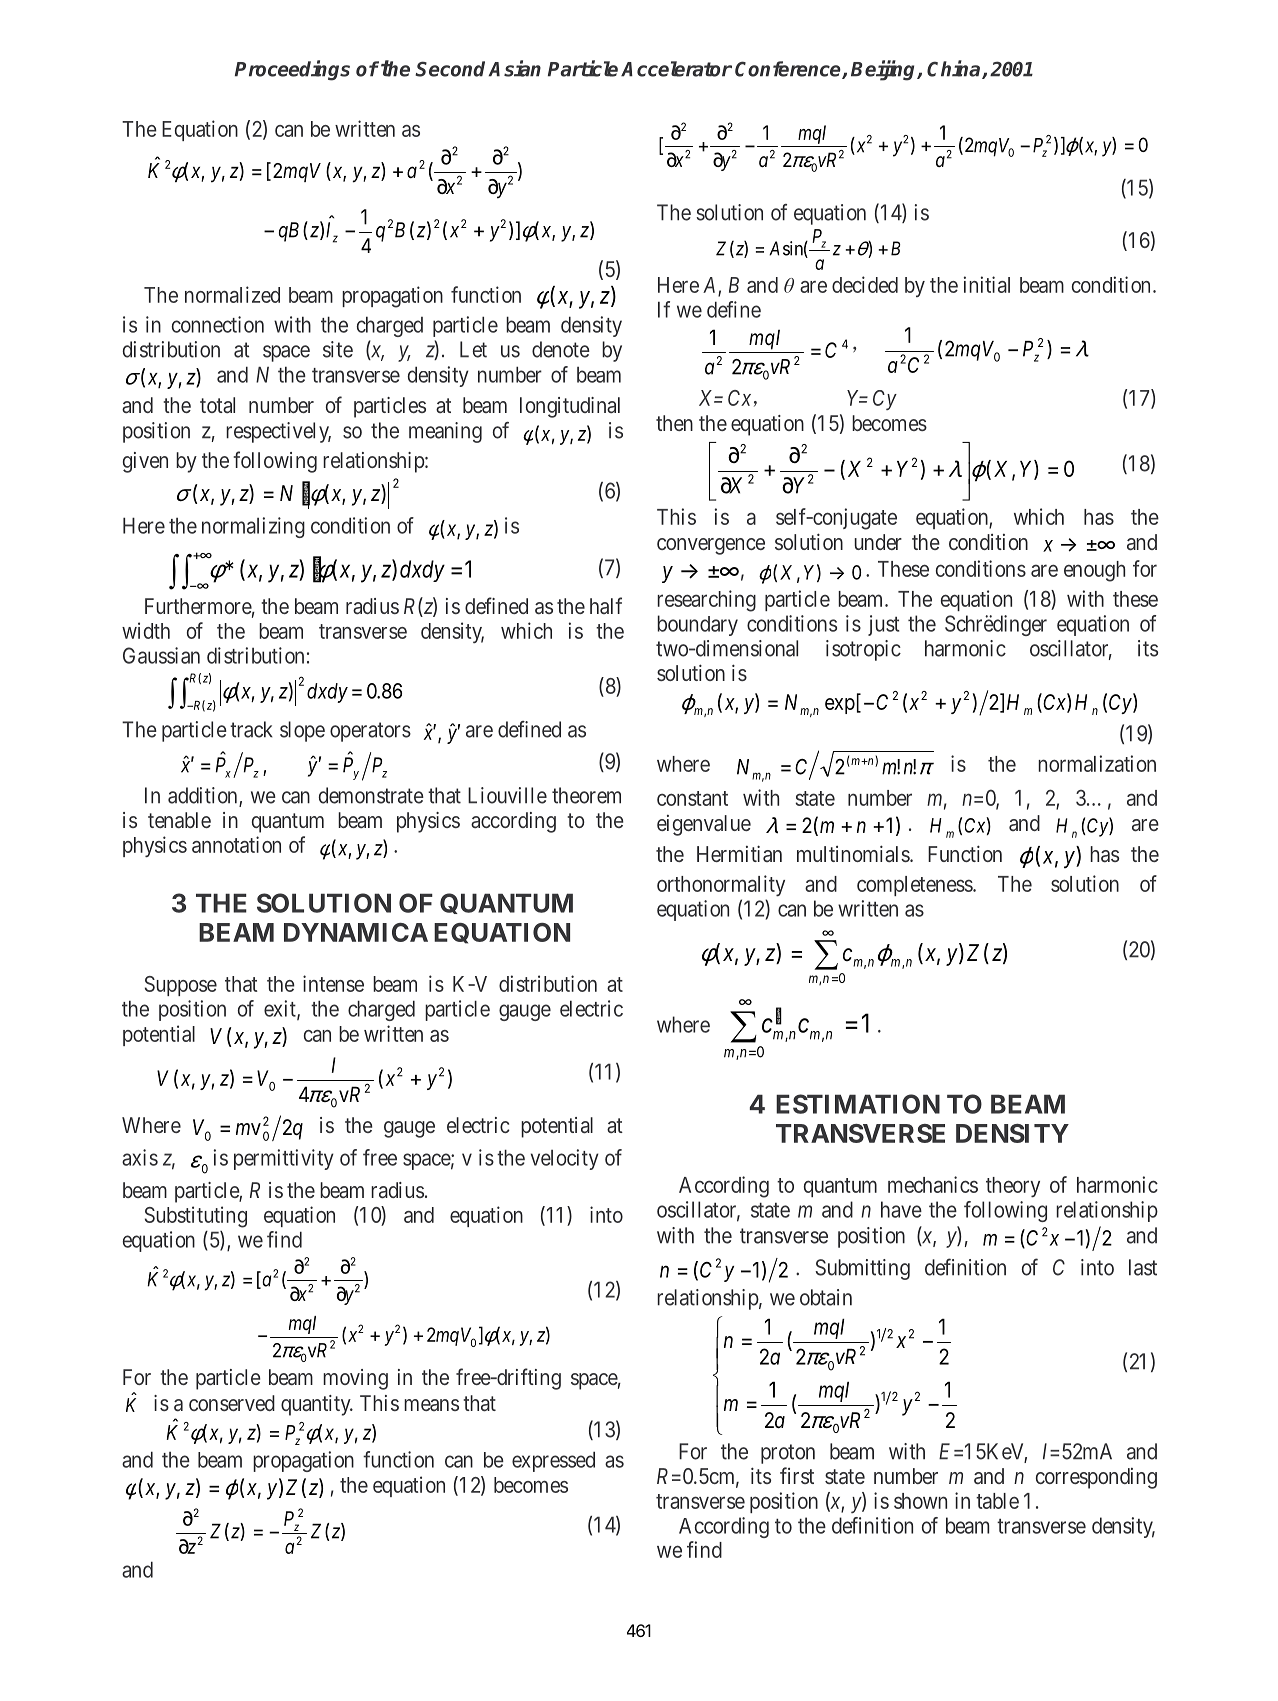  Describe the element at coordinates (739, 853) in the screenshot. I see `Hermitian` at that location.
